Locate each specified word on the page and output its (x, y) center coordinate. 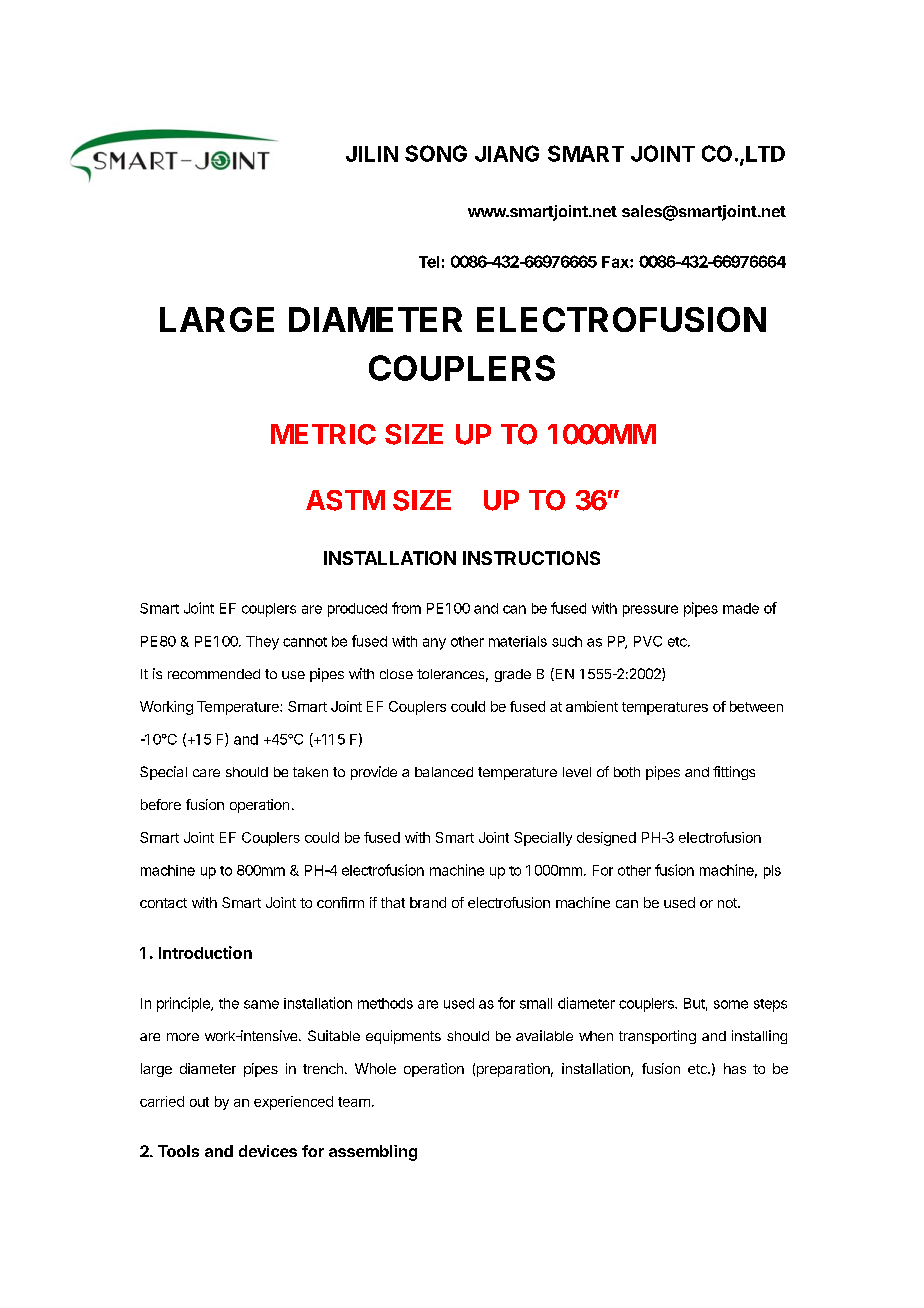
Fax (616, 262)
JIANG (507, 153)
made (741, 608)
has (735, 1068)
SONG (436, 153)
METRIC (323, 434)
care (206, 773)
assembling (373, 1153)
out (199, 1102)
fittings (734, 773)
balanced (444, 772)
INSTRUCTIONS (531, 558)
